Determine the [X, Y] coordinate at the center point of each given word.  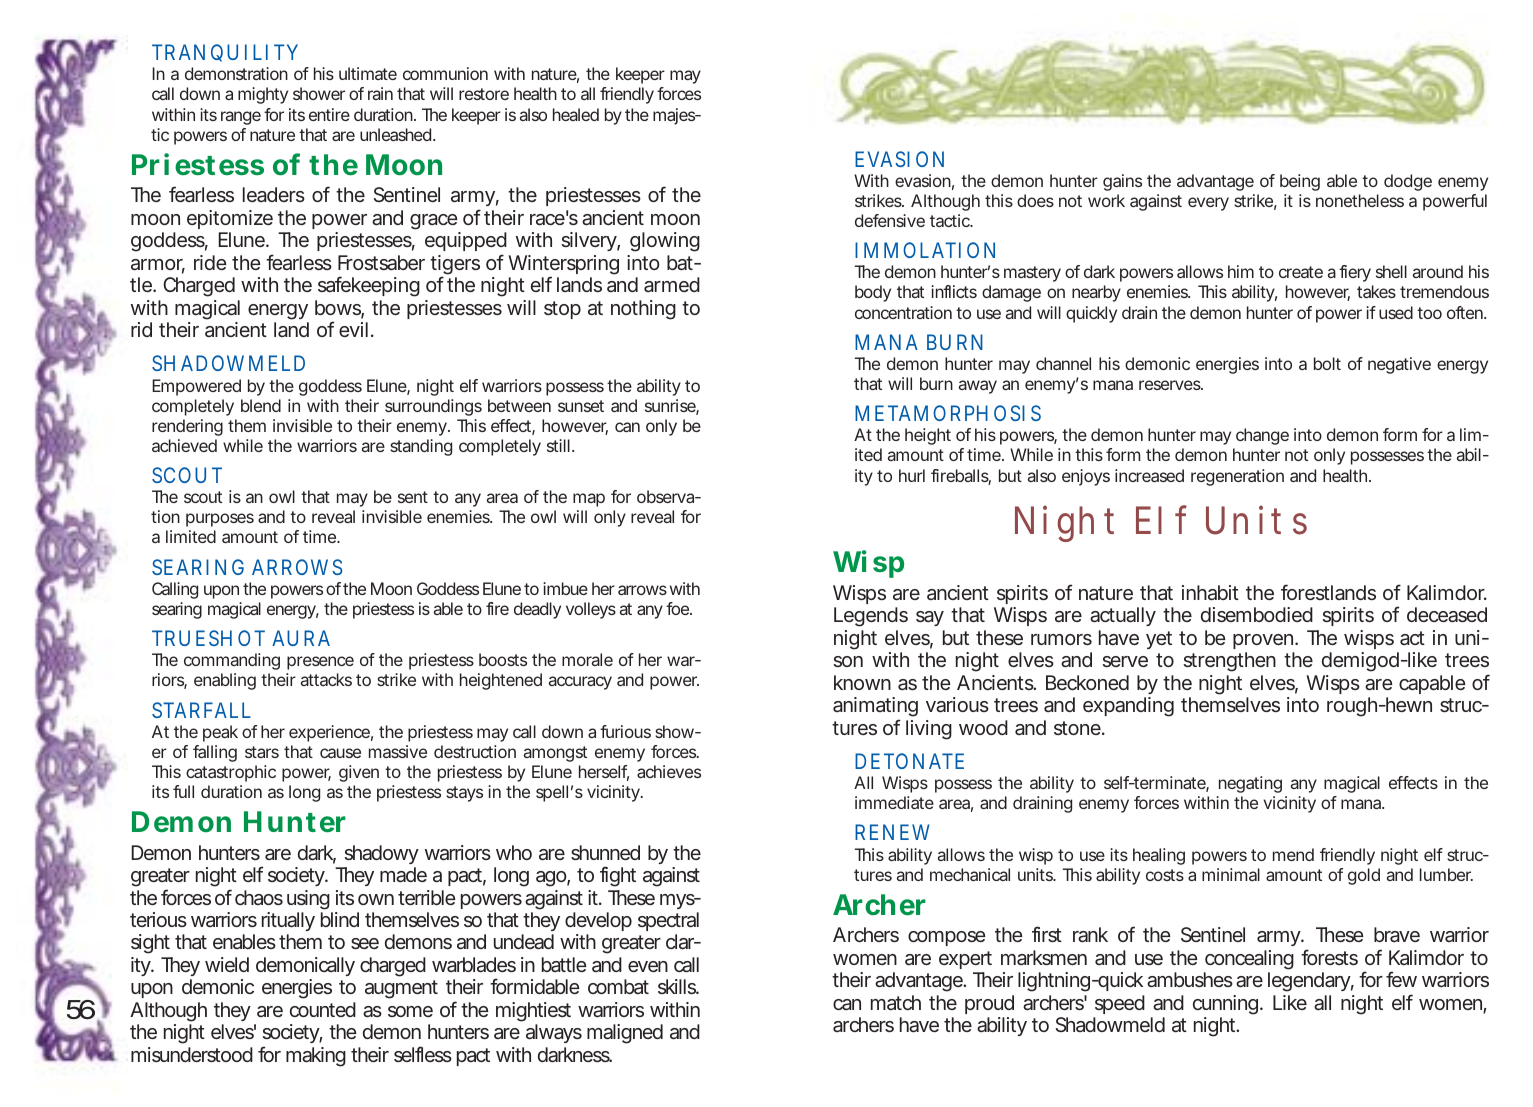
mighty [263, 95]
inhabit [1210, 592]
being [1300, 182]
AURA [301, 638]
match [896, 1002]
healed [576, 114]
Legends [871, 617]
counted [323, 1009]
